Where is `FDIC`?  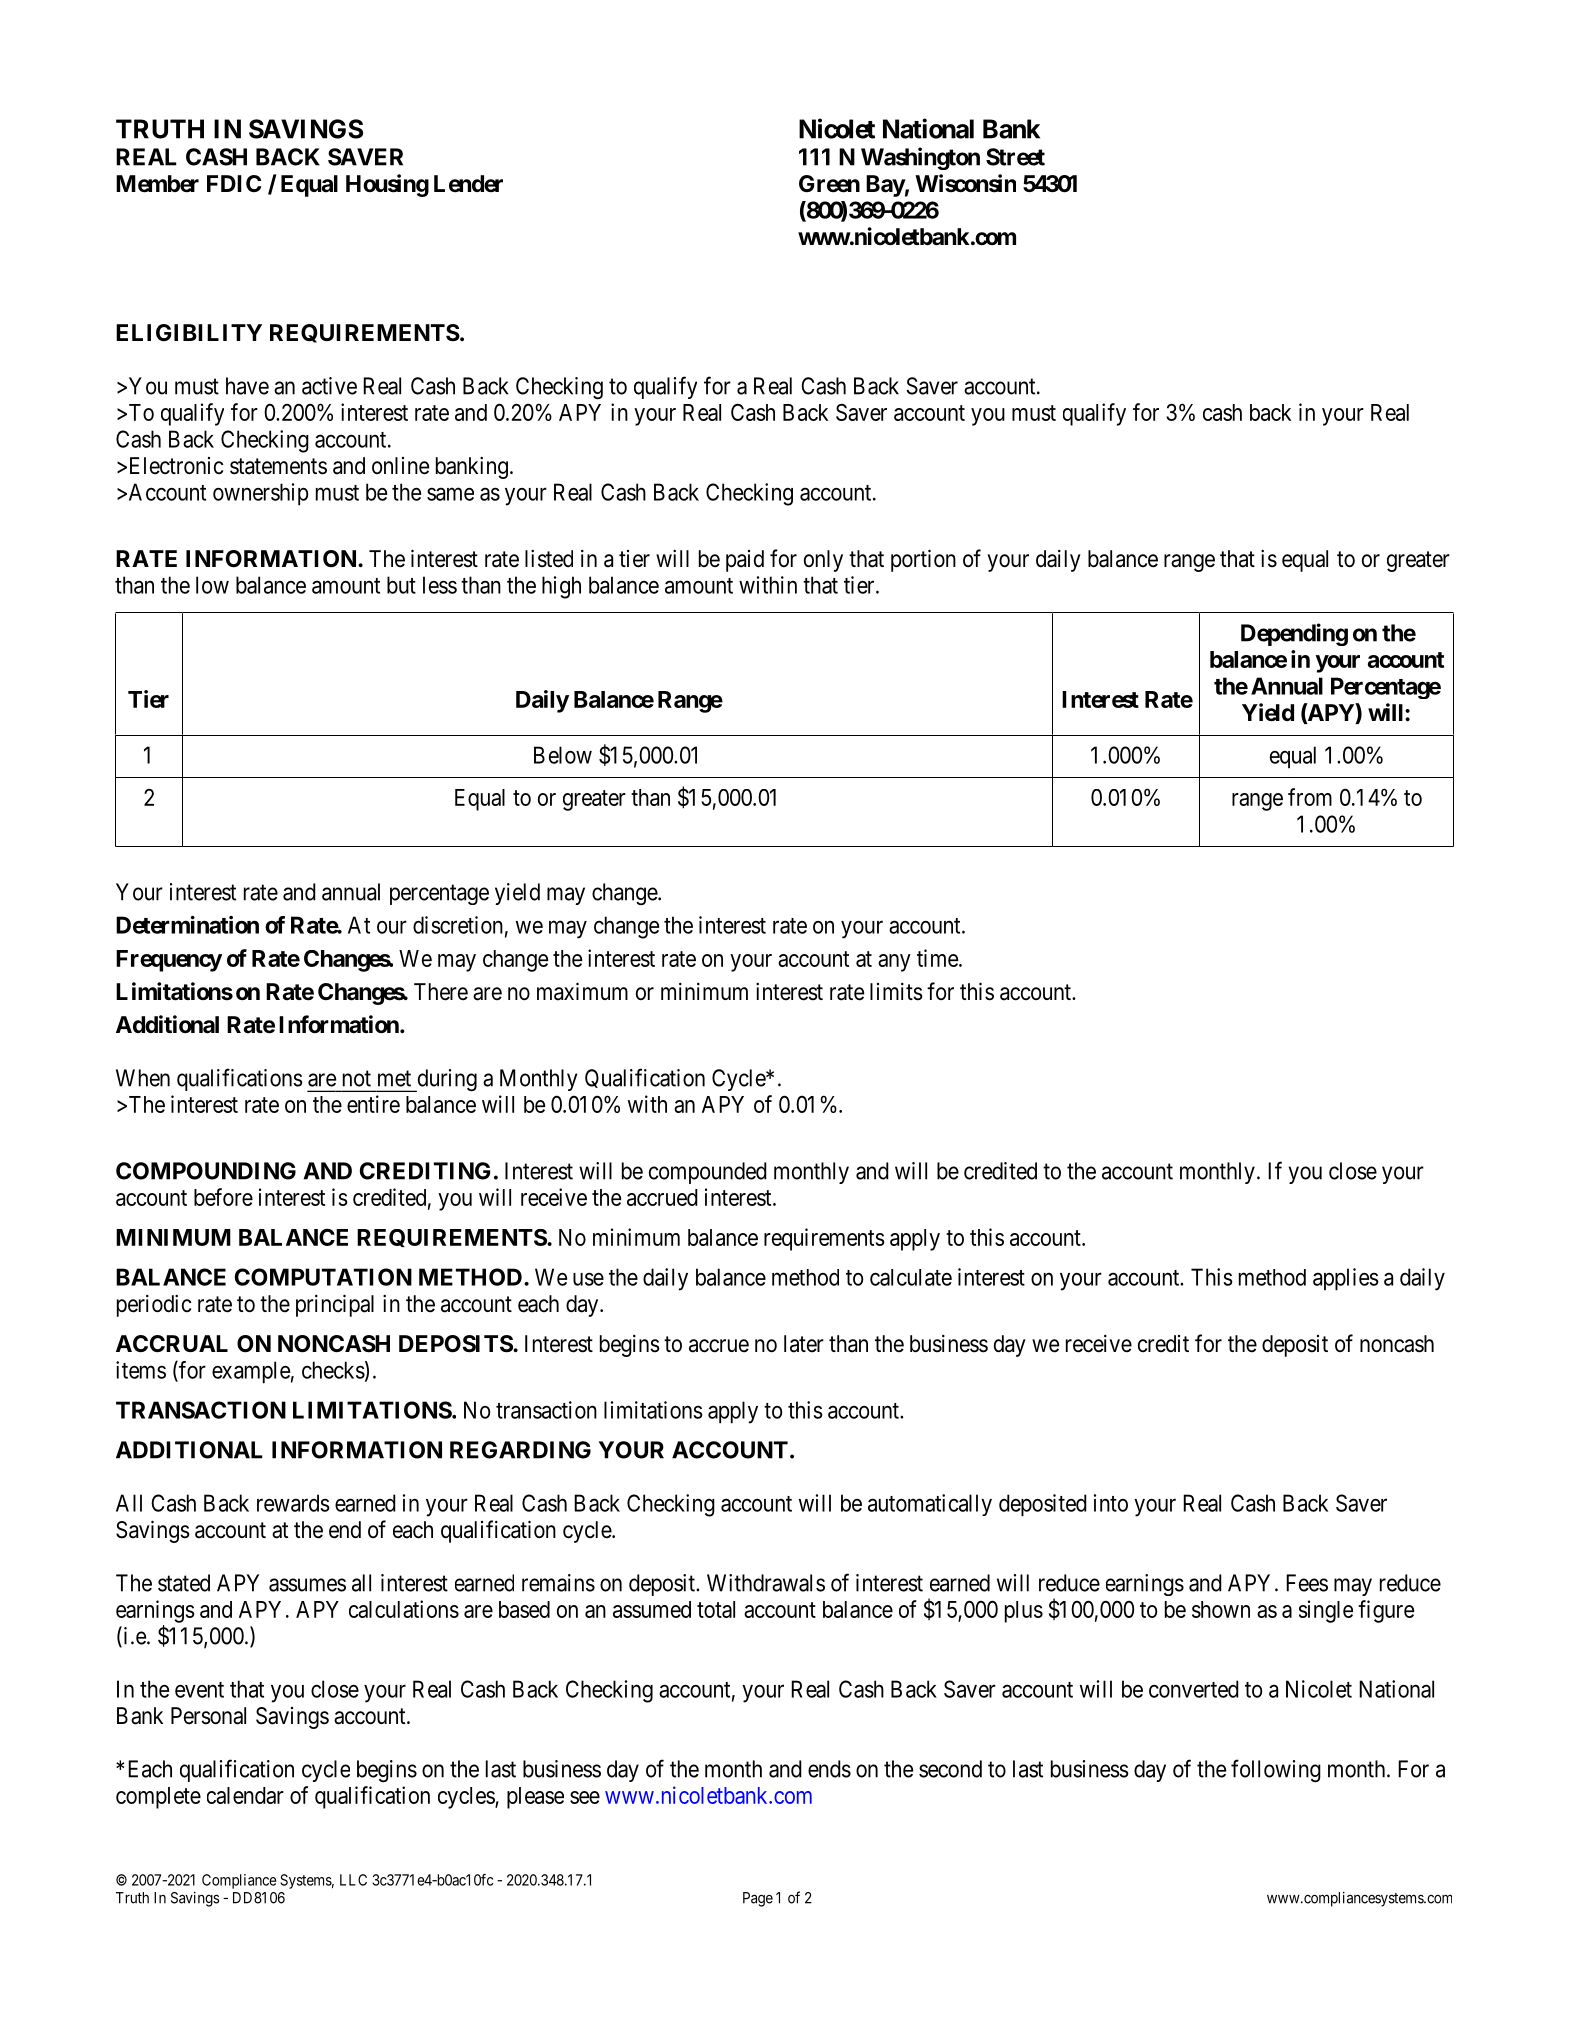
FDIC is located at coordinates (234, 183).
